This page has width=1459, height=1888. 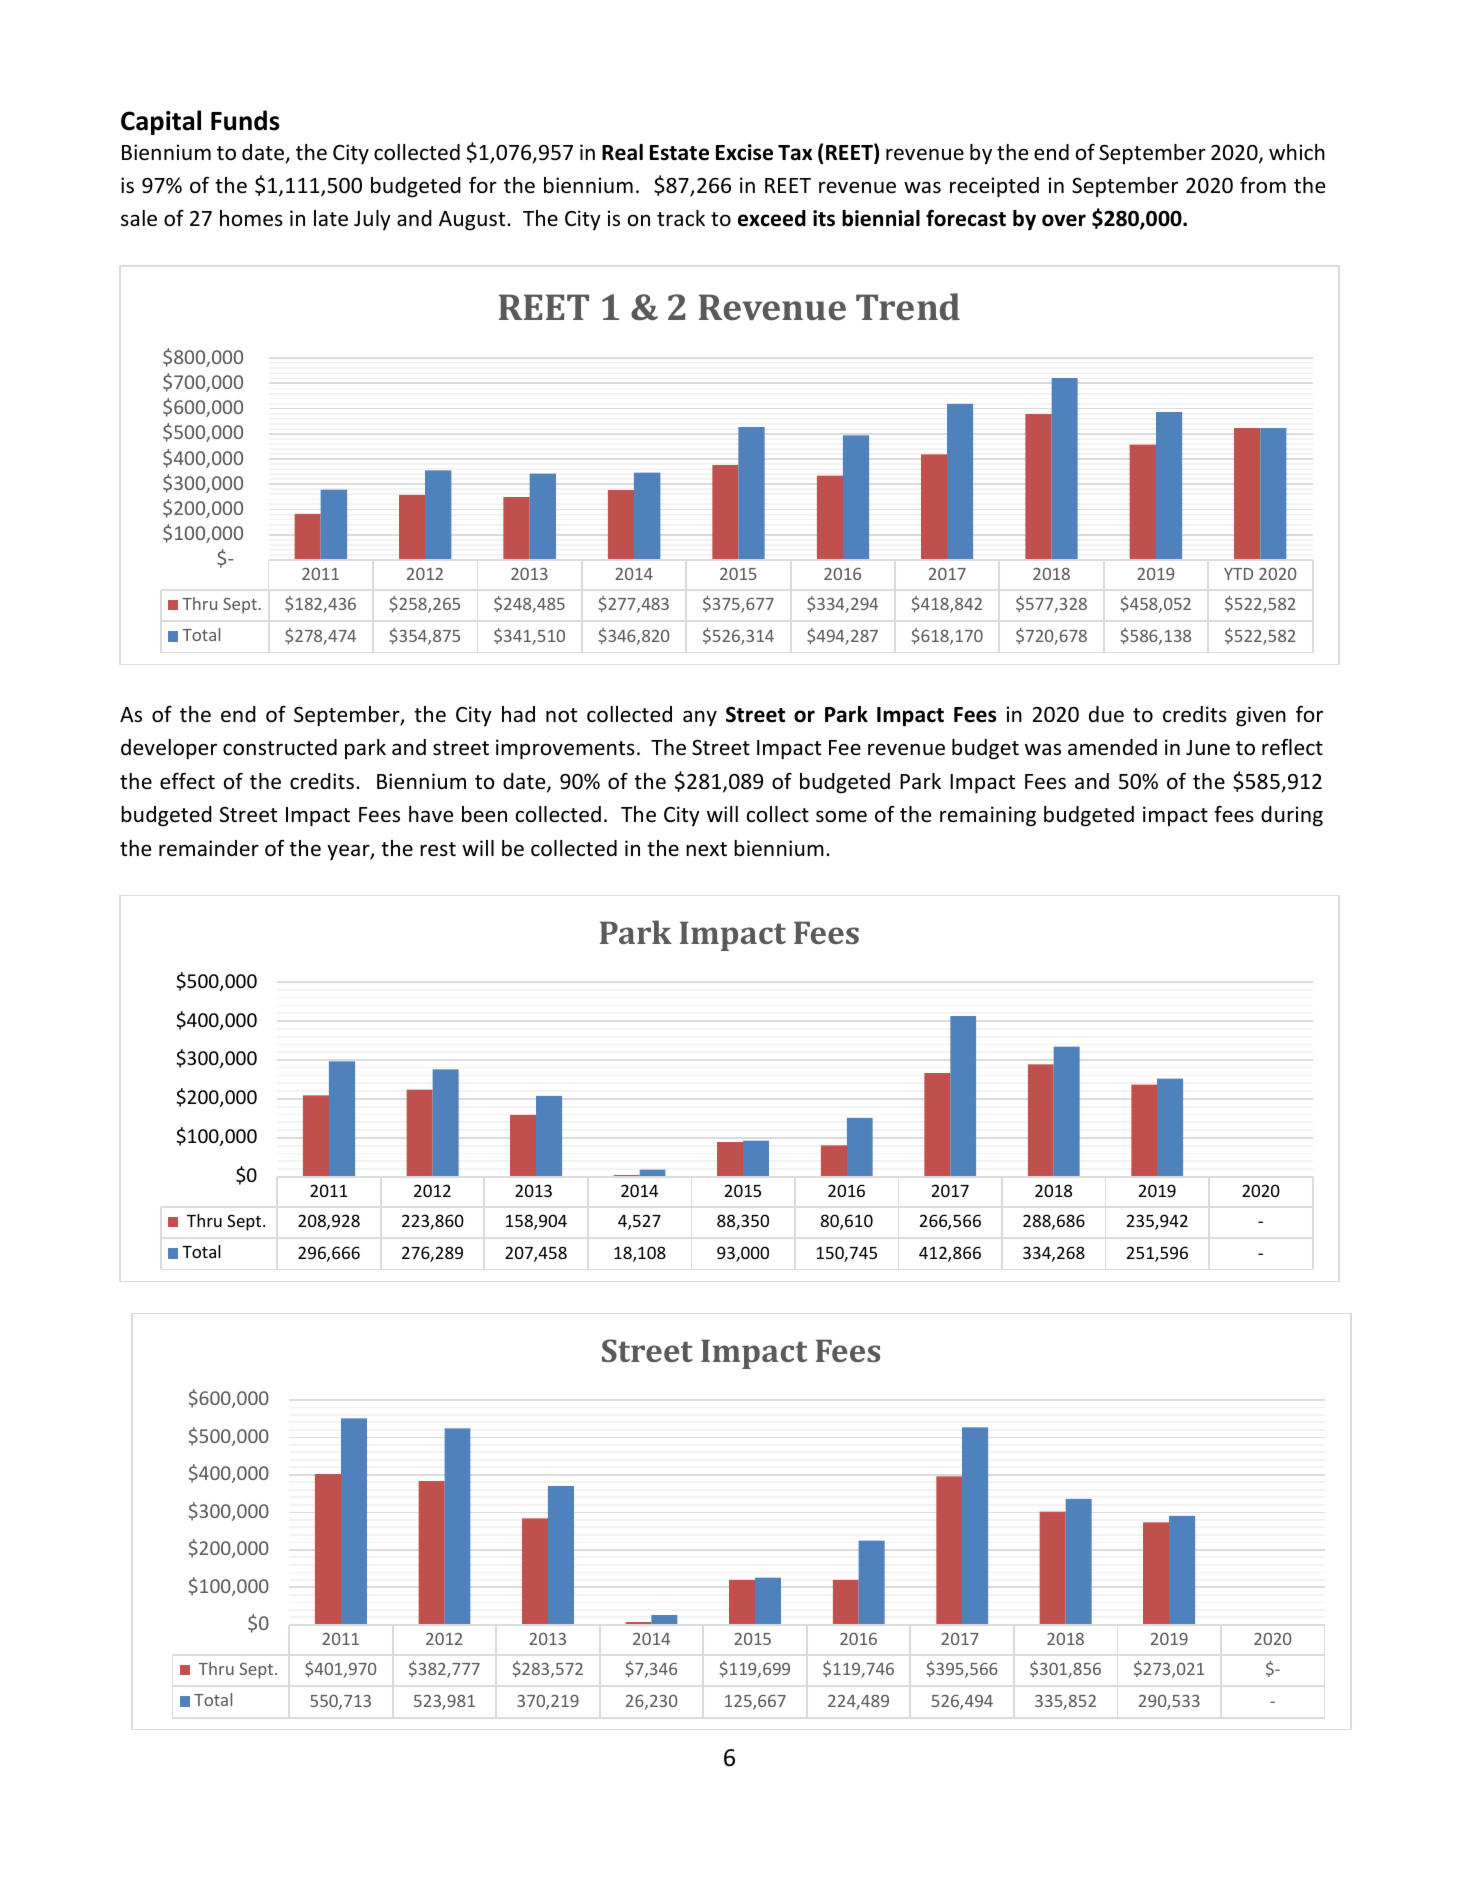 What do you see at coordinates (706, 849) in the page?
I see `next` at bounding box center [706, 849].
